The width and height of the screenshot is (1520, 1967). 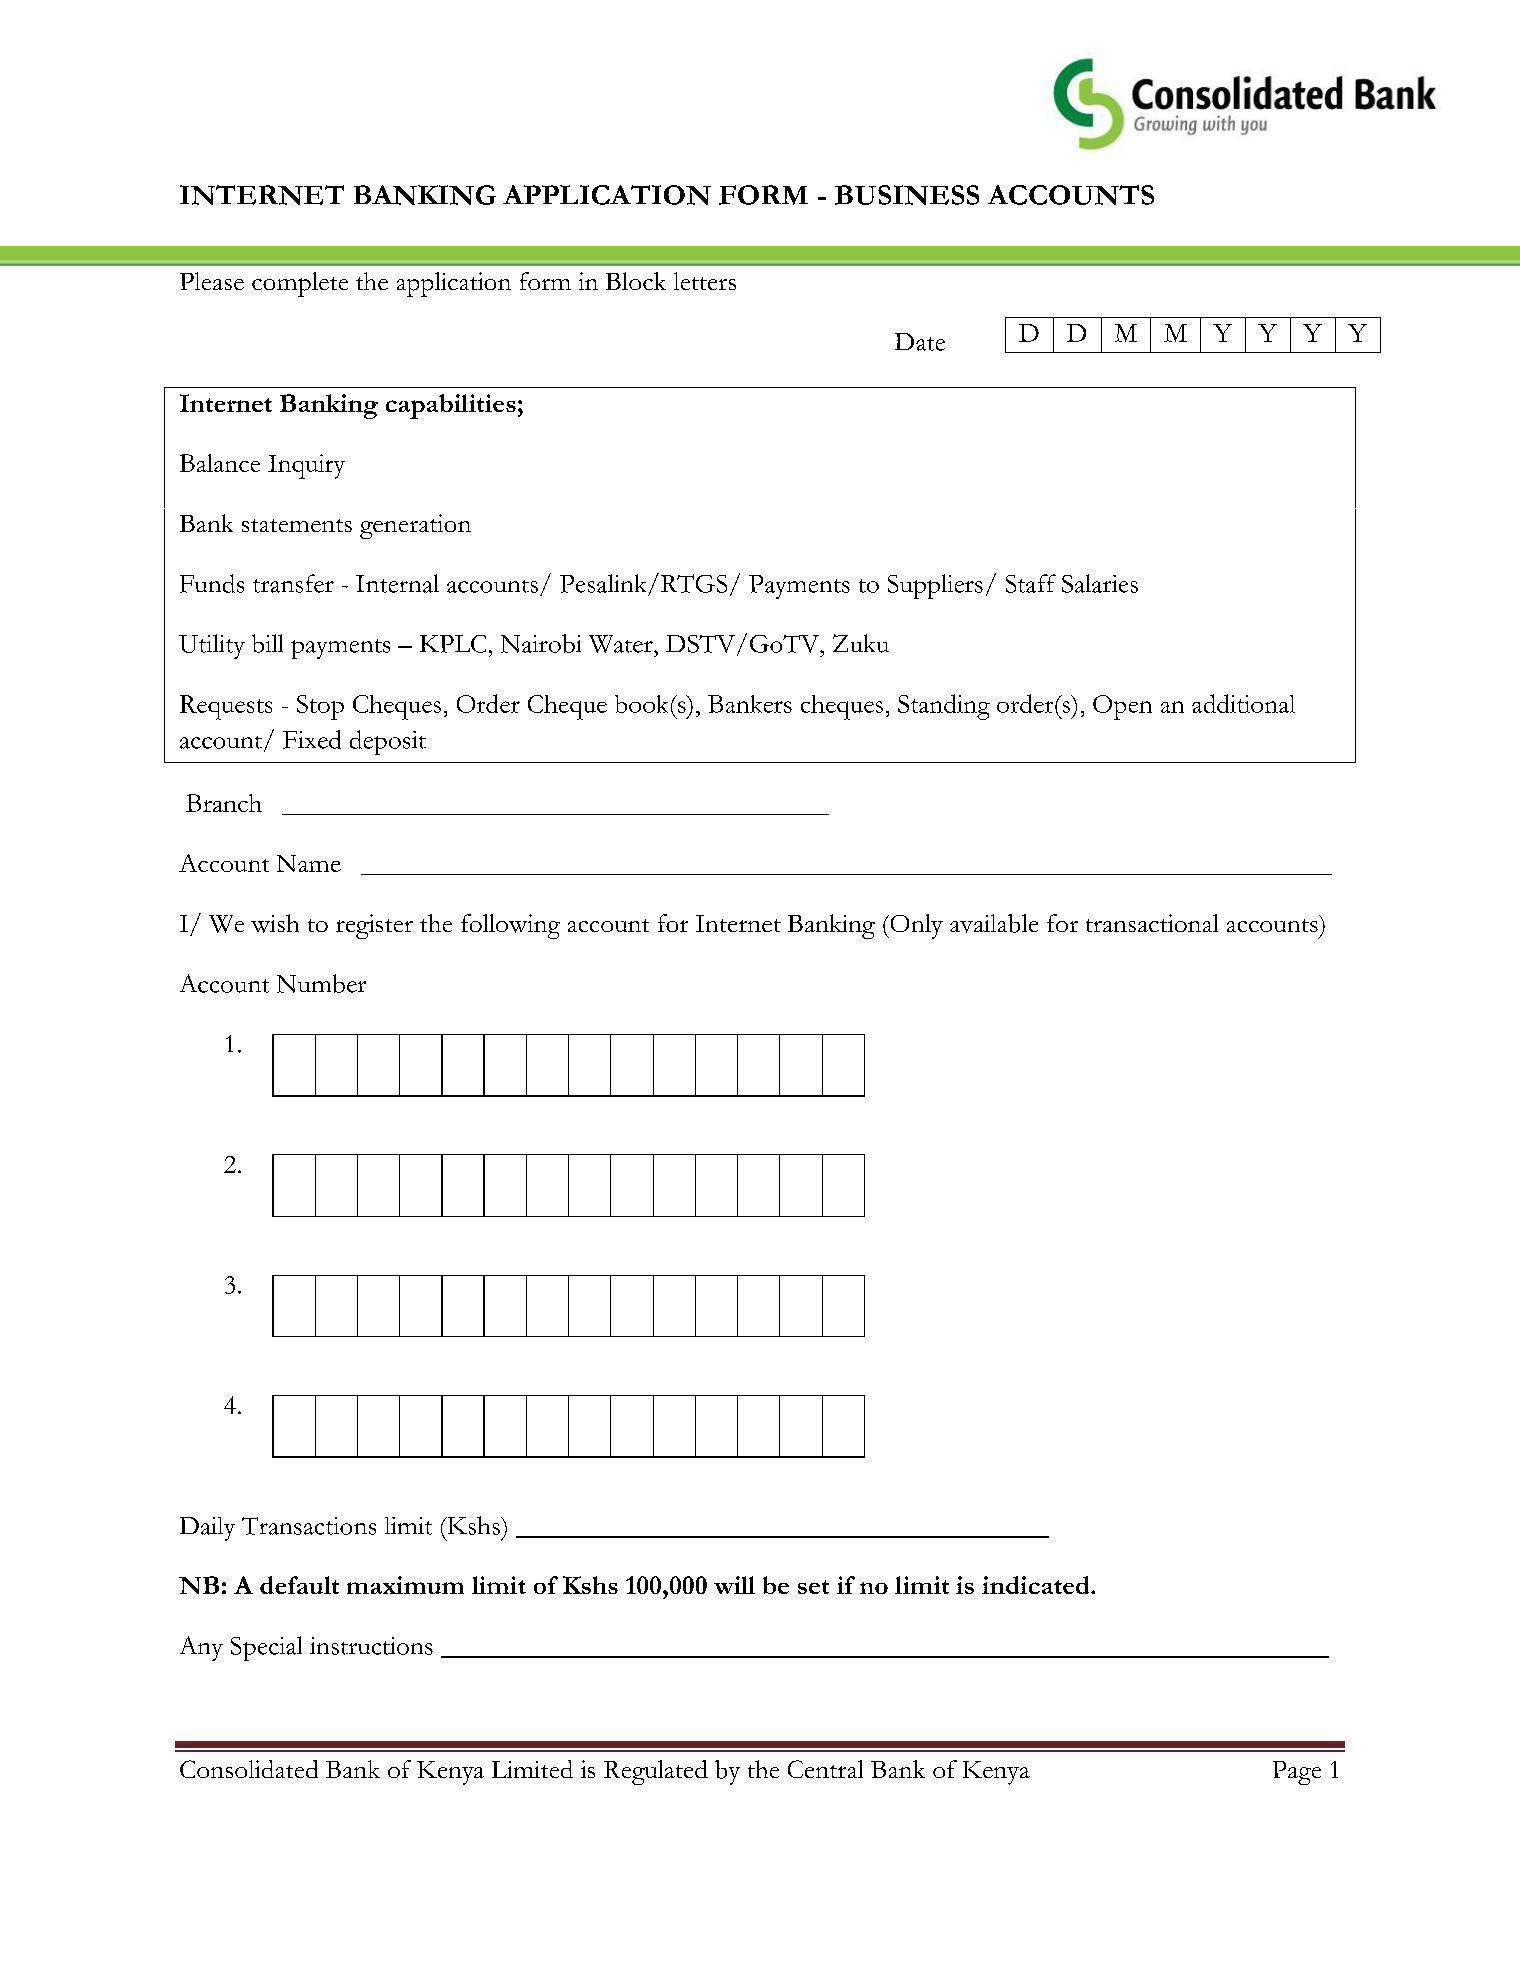 What do you see at coordinates (705, 281) in the screenshot?
I see `letters` at bounding box center [705, 281].
